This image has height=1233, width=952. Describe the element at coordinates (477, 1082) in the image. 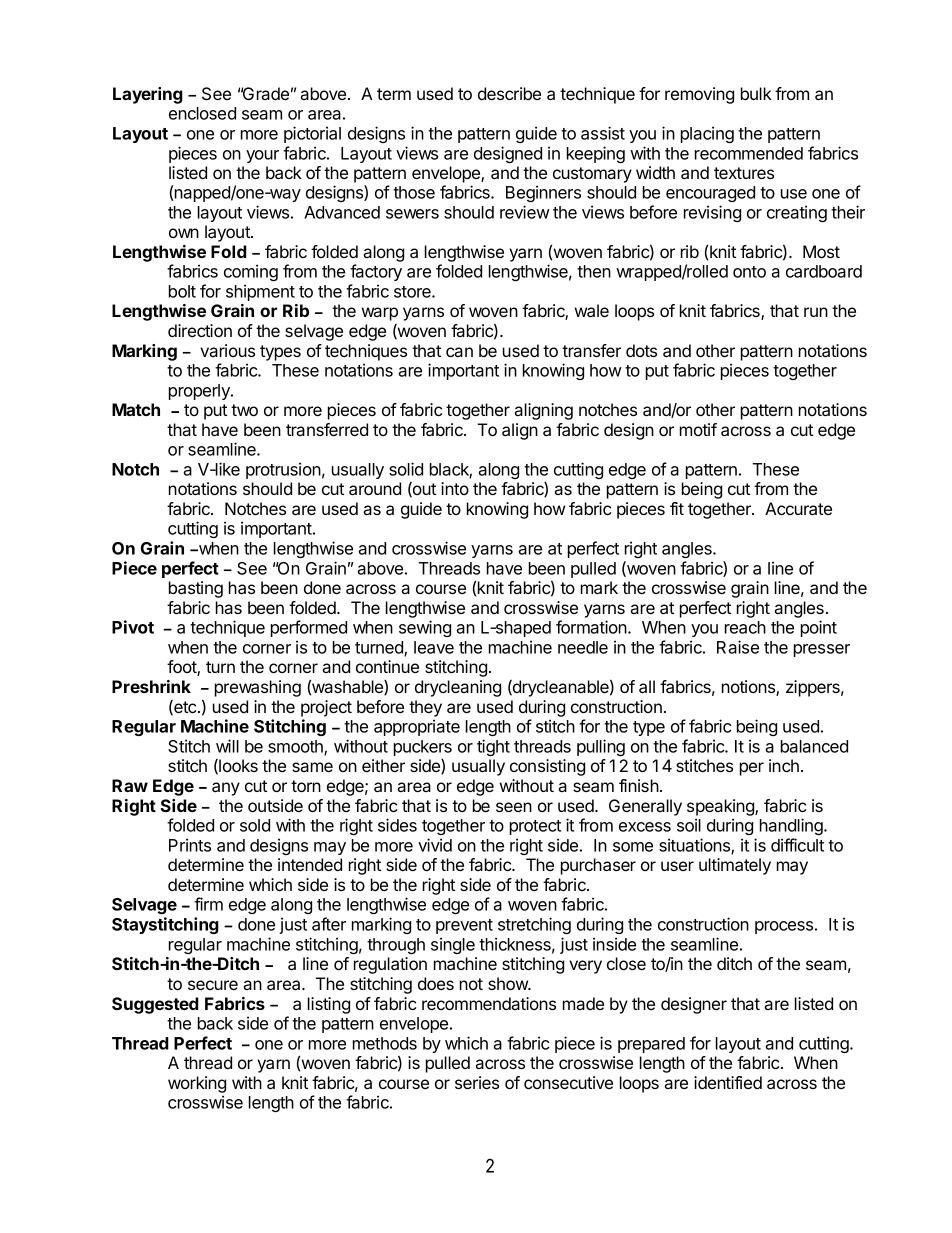

I see `series` at that location.
